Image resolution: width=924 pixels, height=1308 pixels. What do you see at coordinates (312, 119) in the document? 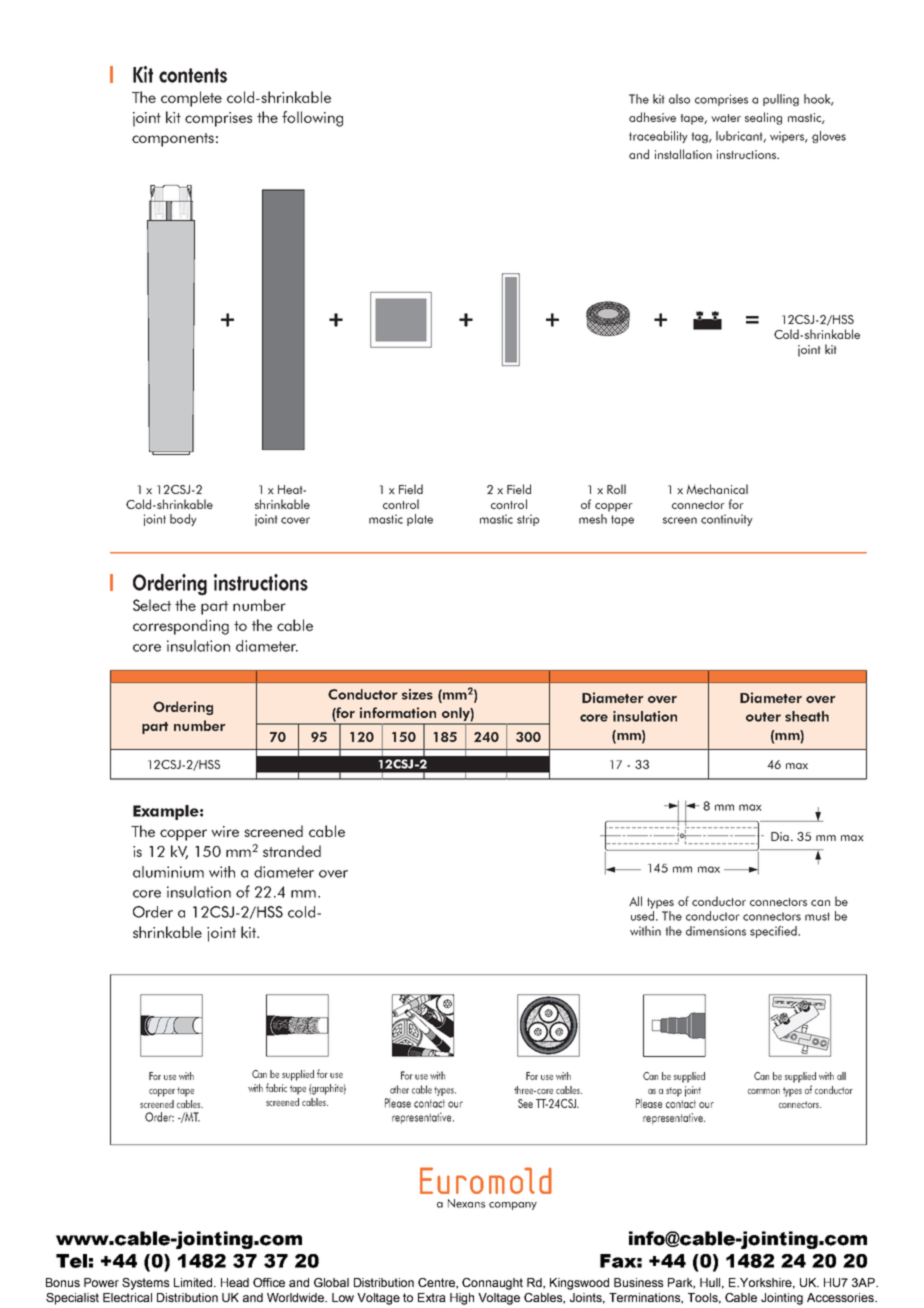
I see `following` at bounding box center [312, 119].
